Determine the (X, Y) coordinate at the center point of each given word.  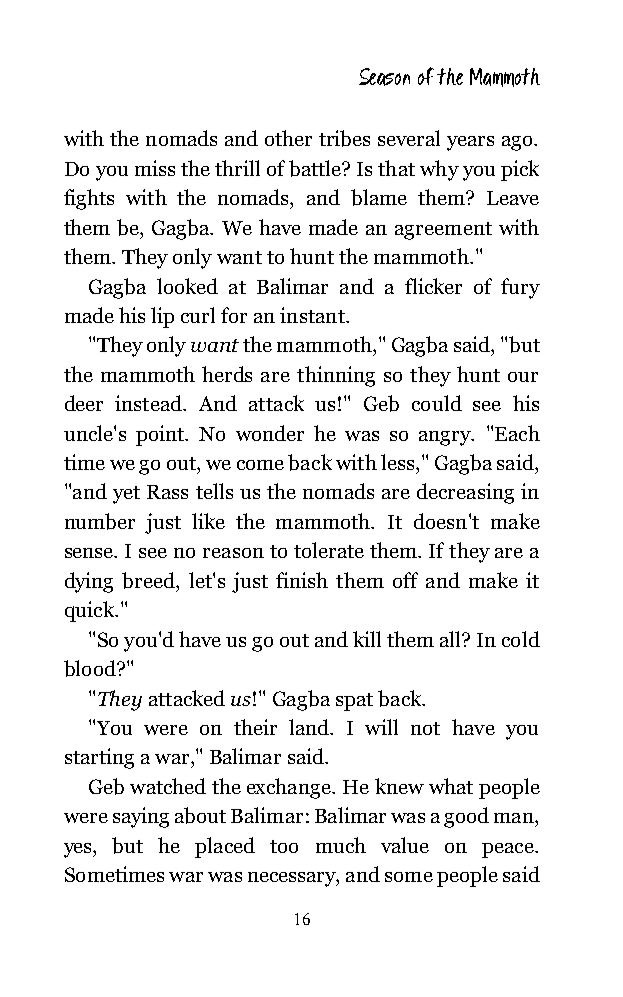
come (260, 465)
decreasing (465, 493)
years (470, 143)
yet (126, 495)
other (288, 138)
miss (155, 168)
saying (141, 817)
